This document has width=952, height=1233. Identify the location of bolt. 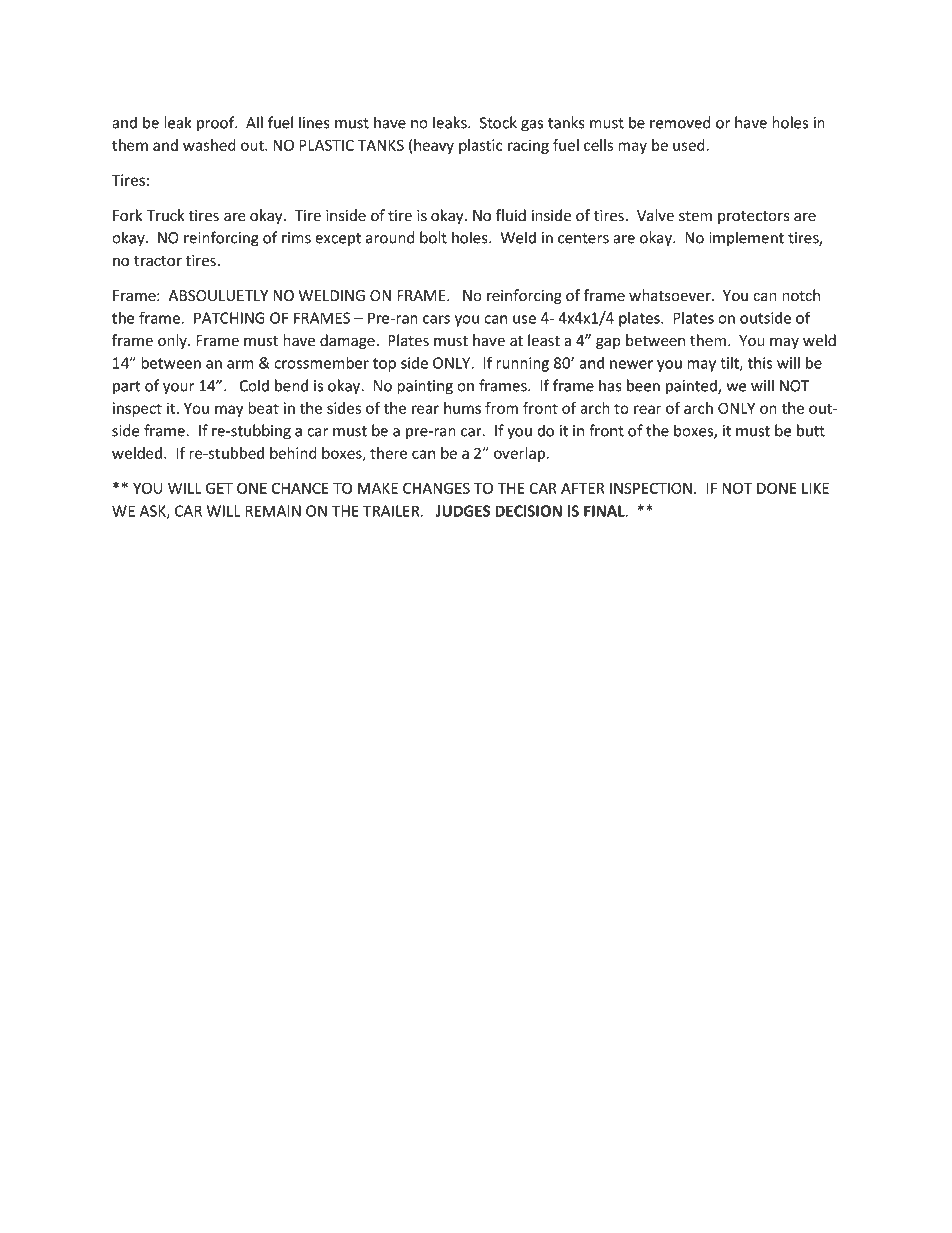
(433, 237).
